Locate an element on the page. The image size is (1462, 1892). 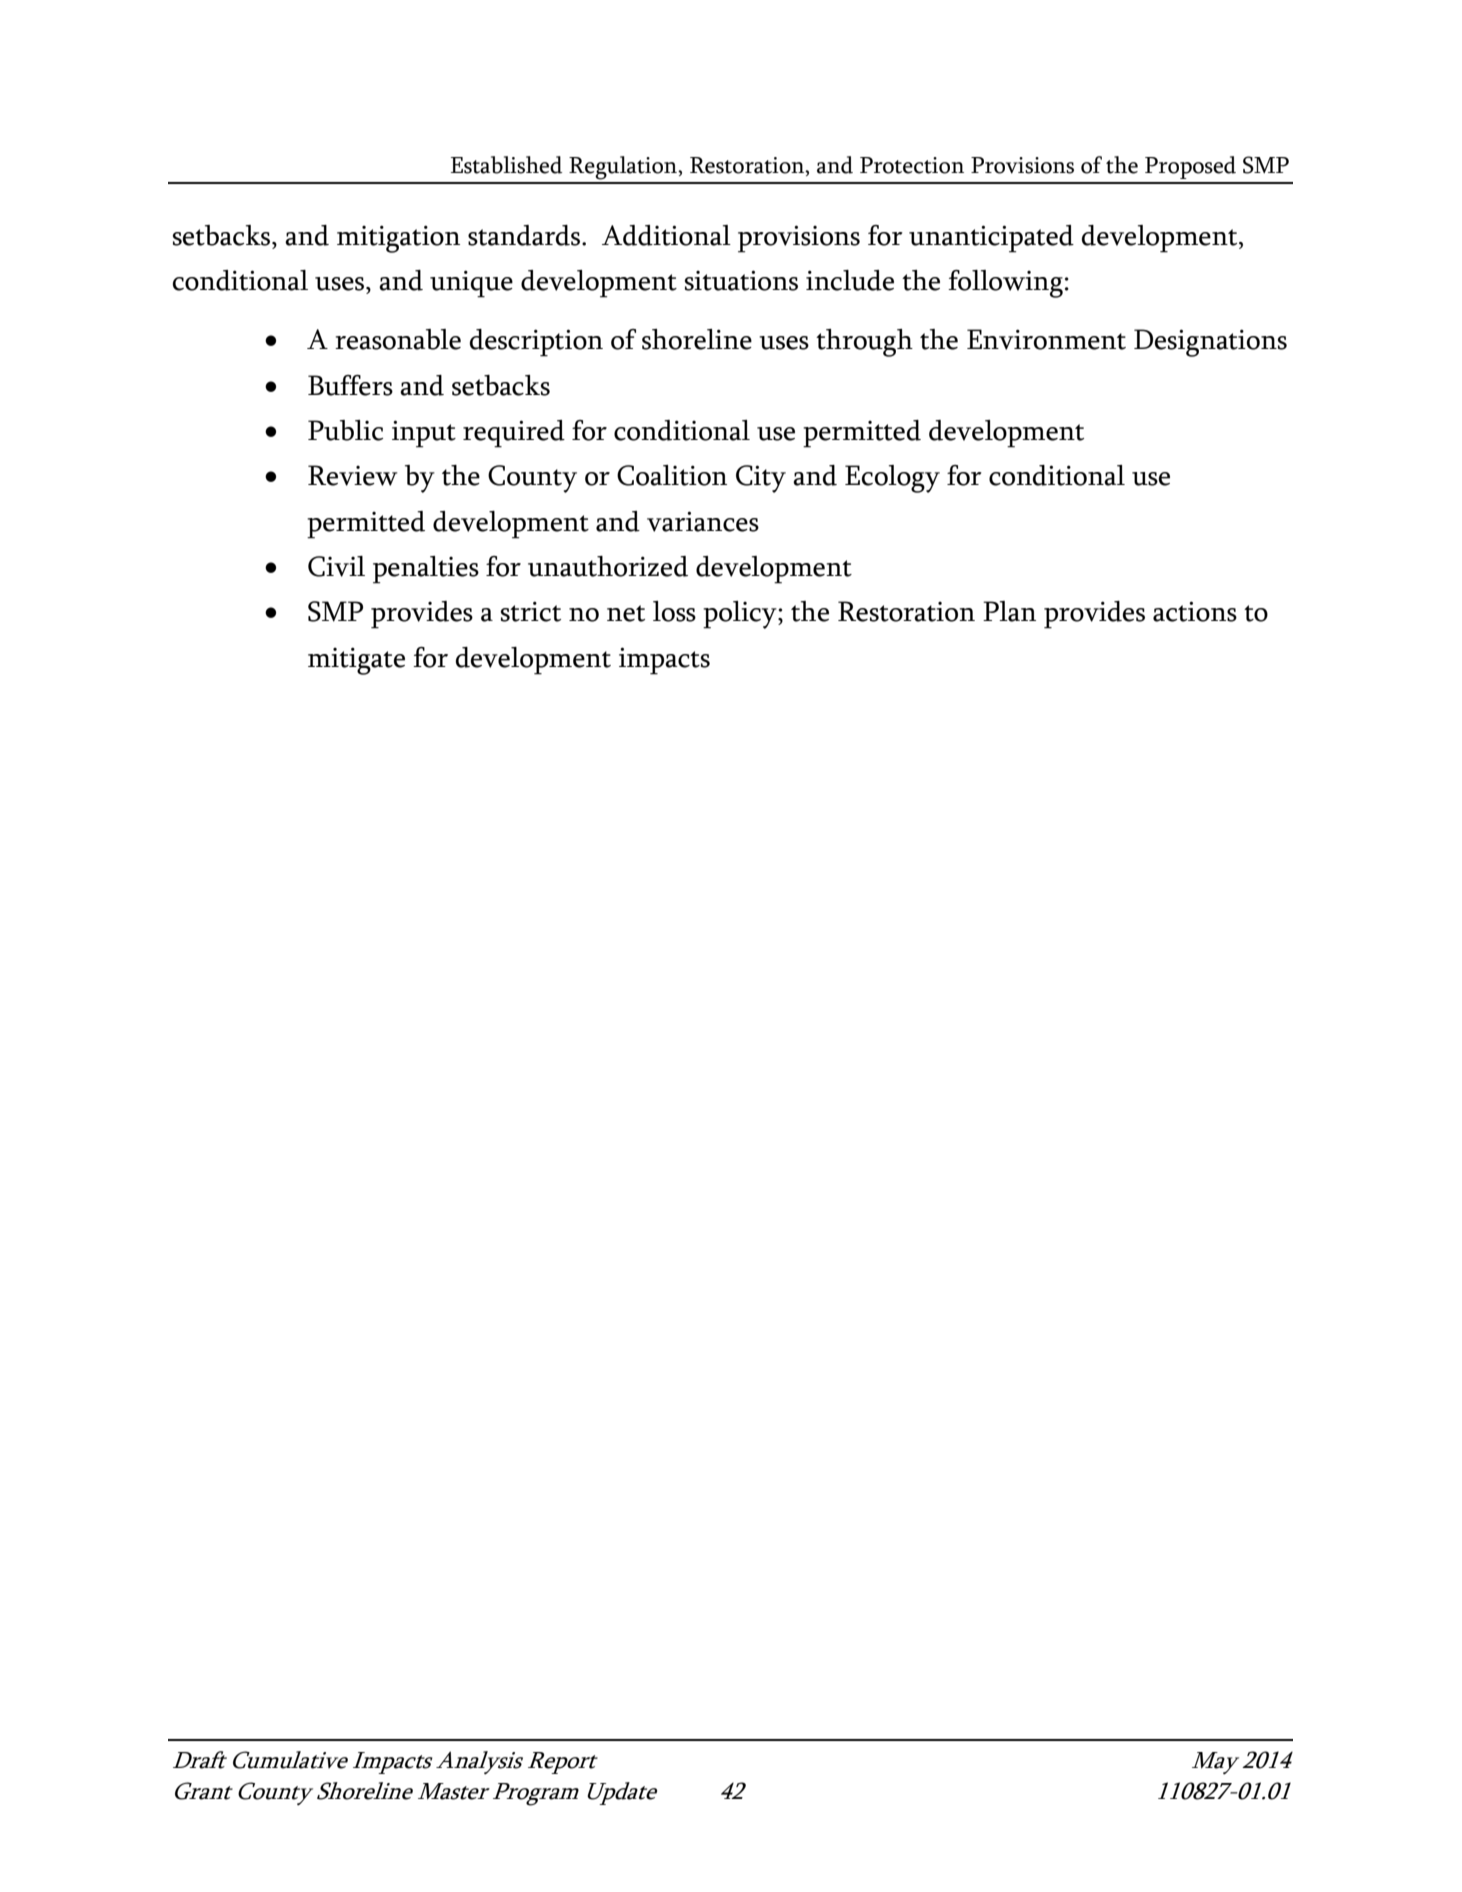
Established is located at coordinates (507, 165).
